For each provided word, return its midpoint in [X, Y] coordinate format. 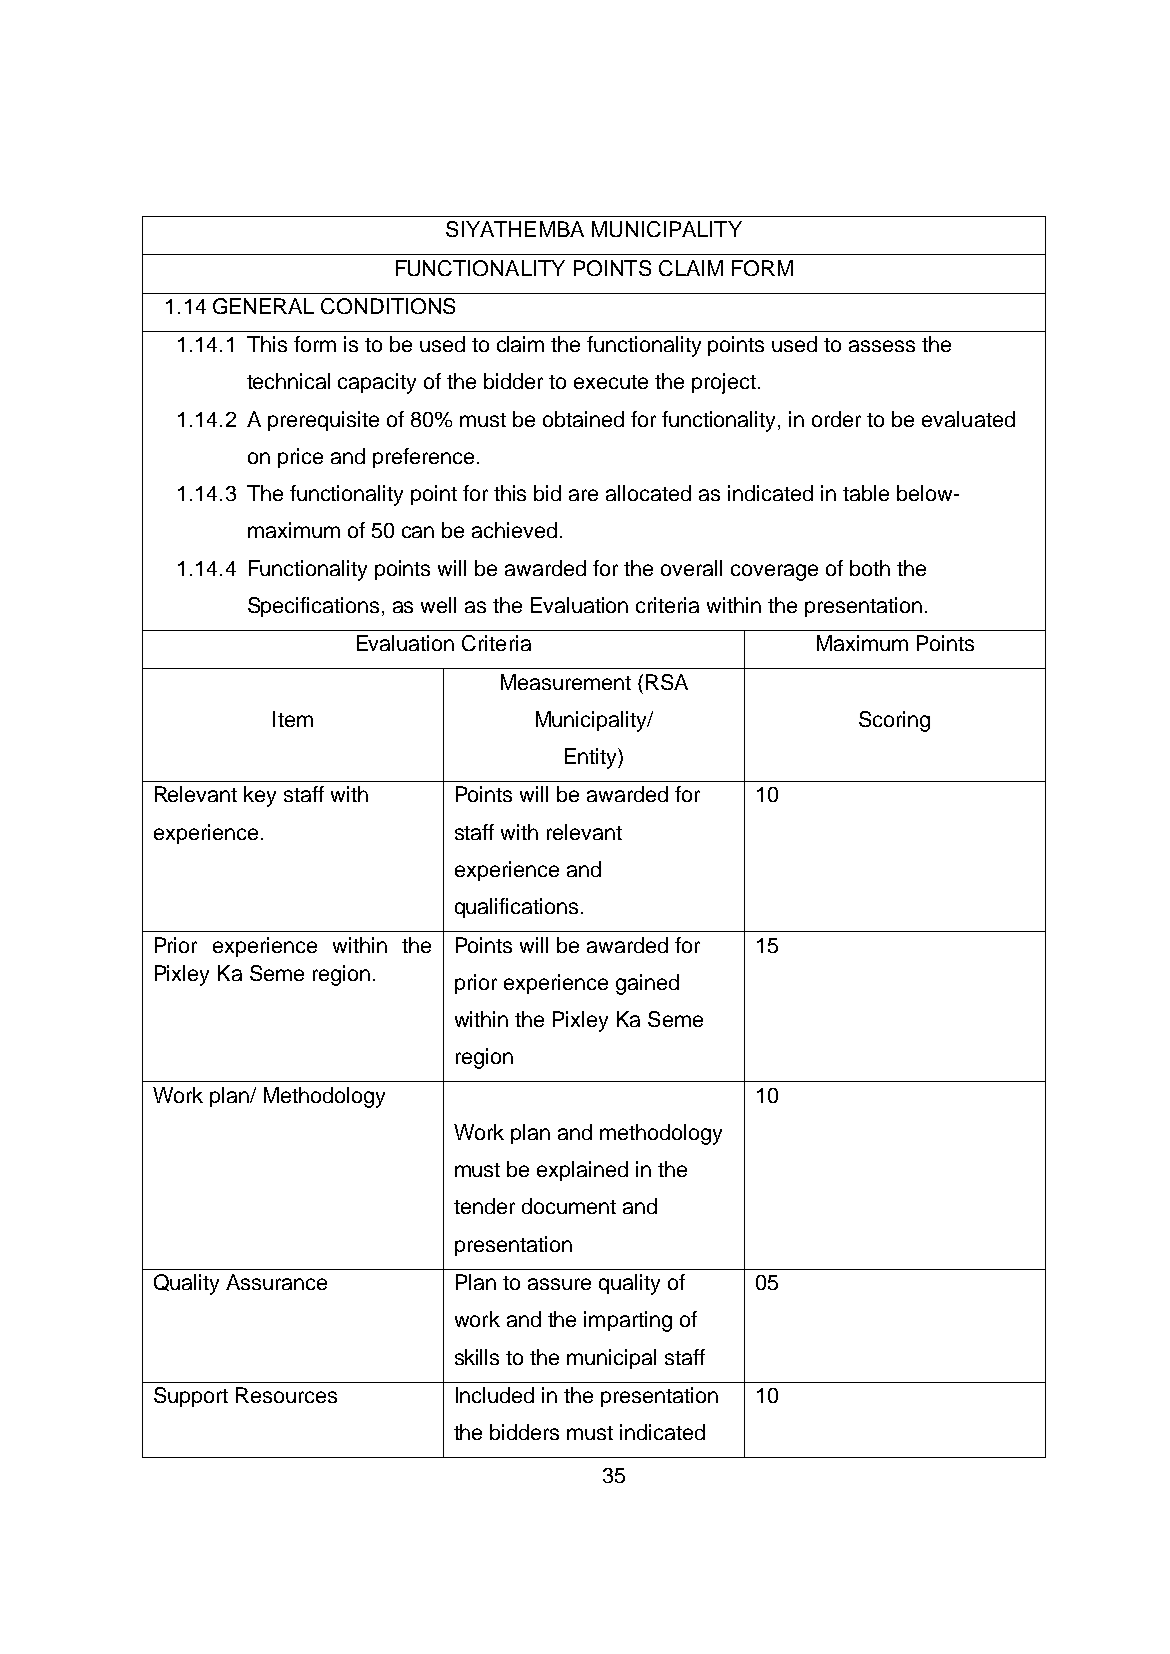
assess [882, 346]
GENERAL [263, 306]
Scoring [894, 721]
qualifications [516, 908]
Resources [286, 1395]
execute [611, 382]
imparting [628, 1321]
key [260, 796]
